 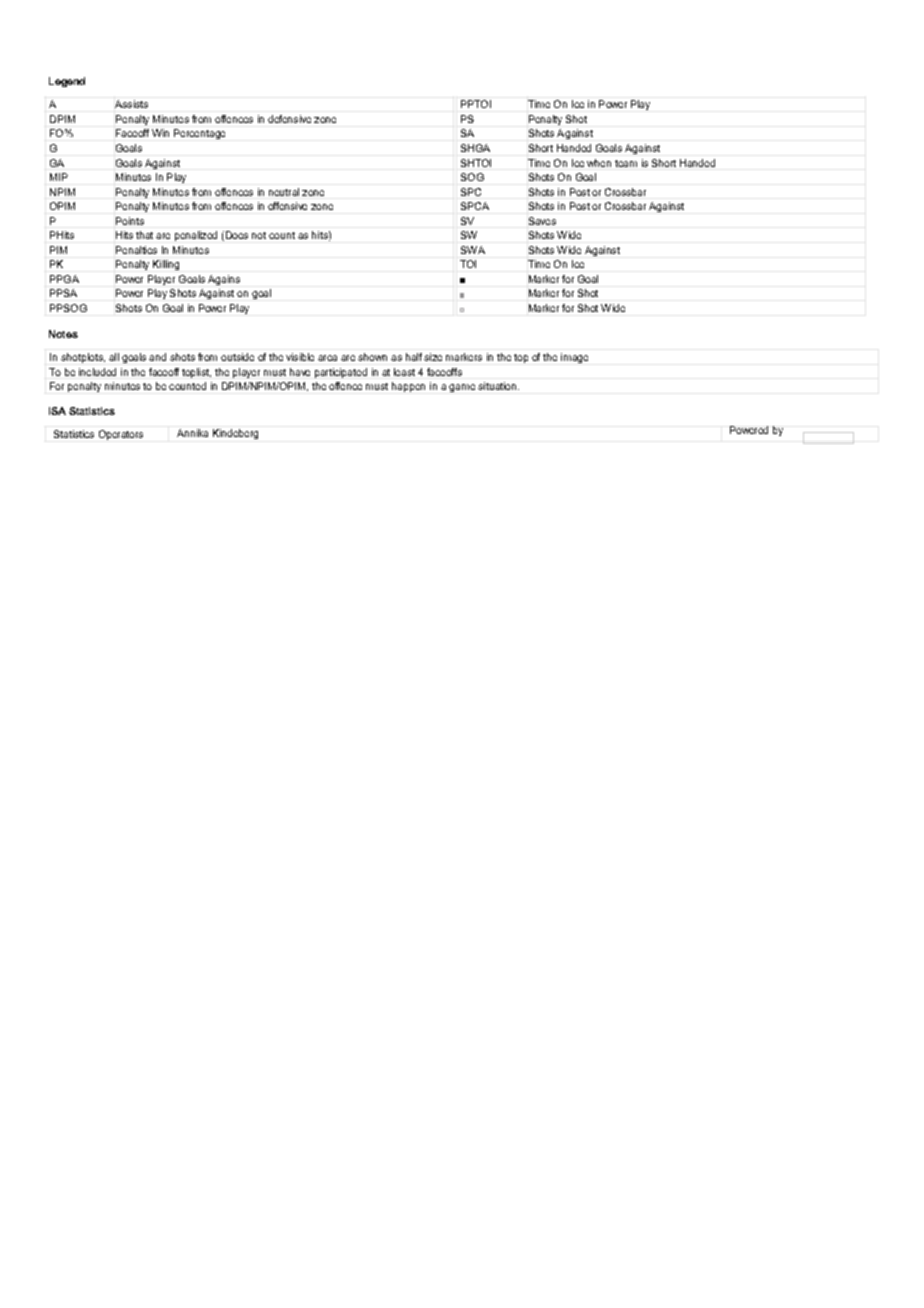 What do you see at coordinates (131, 104) in the screenshot?
I see `Assists` at bounding box center [131, 104].
